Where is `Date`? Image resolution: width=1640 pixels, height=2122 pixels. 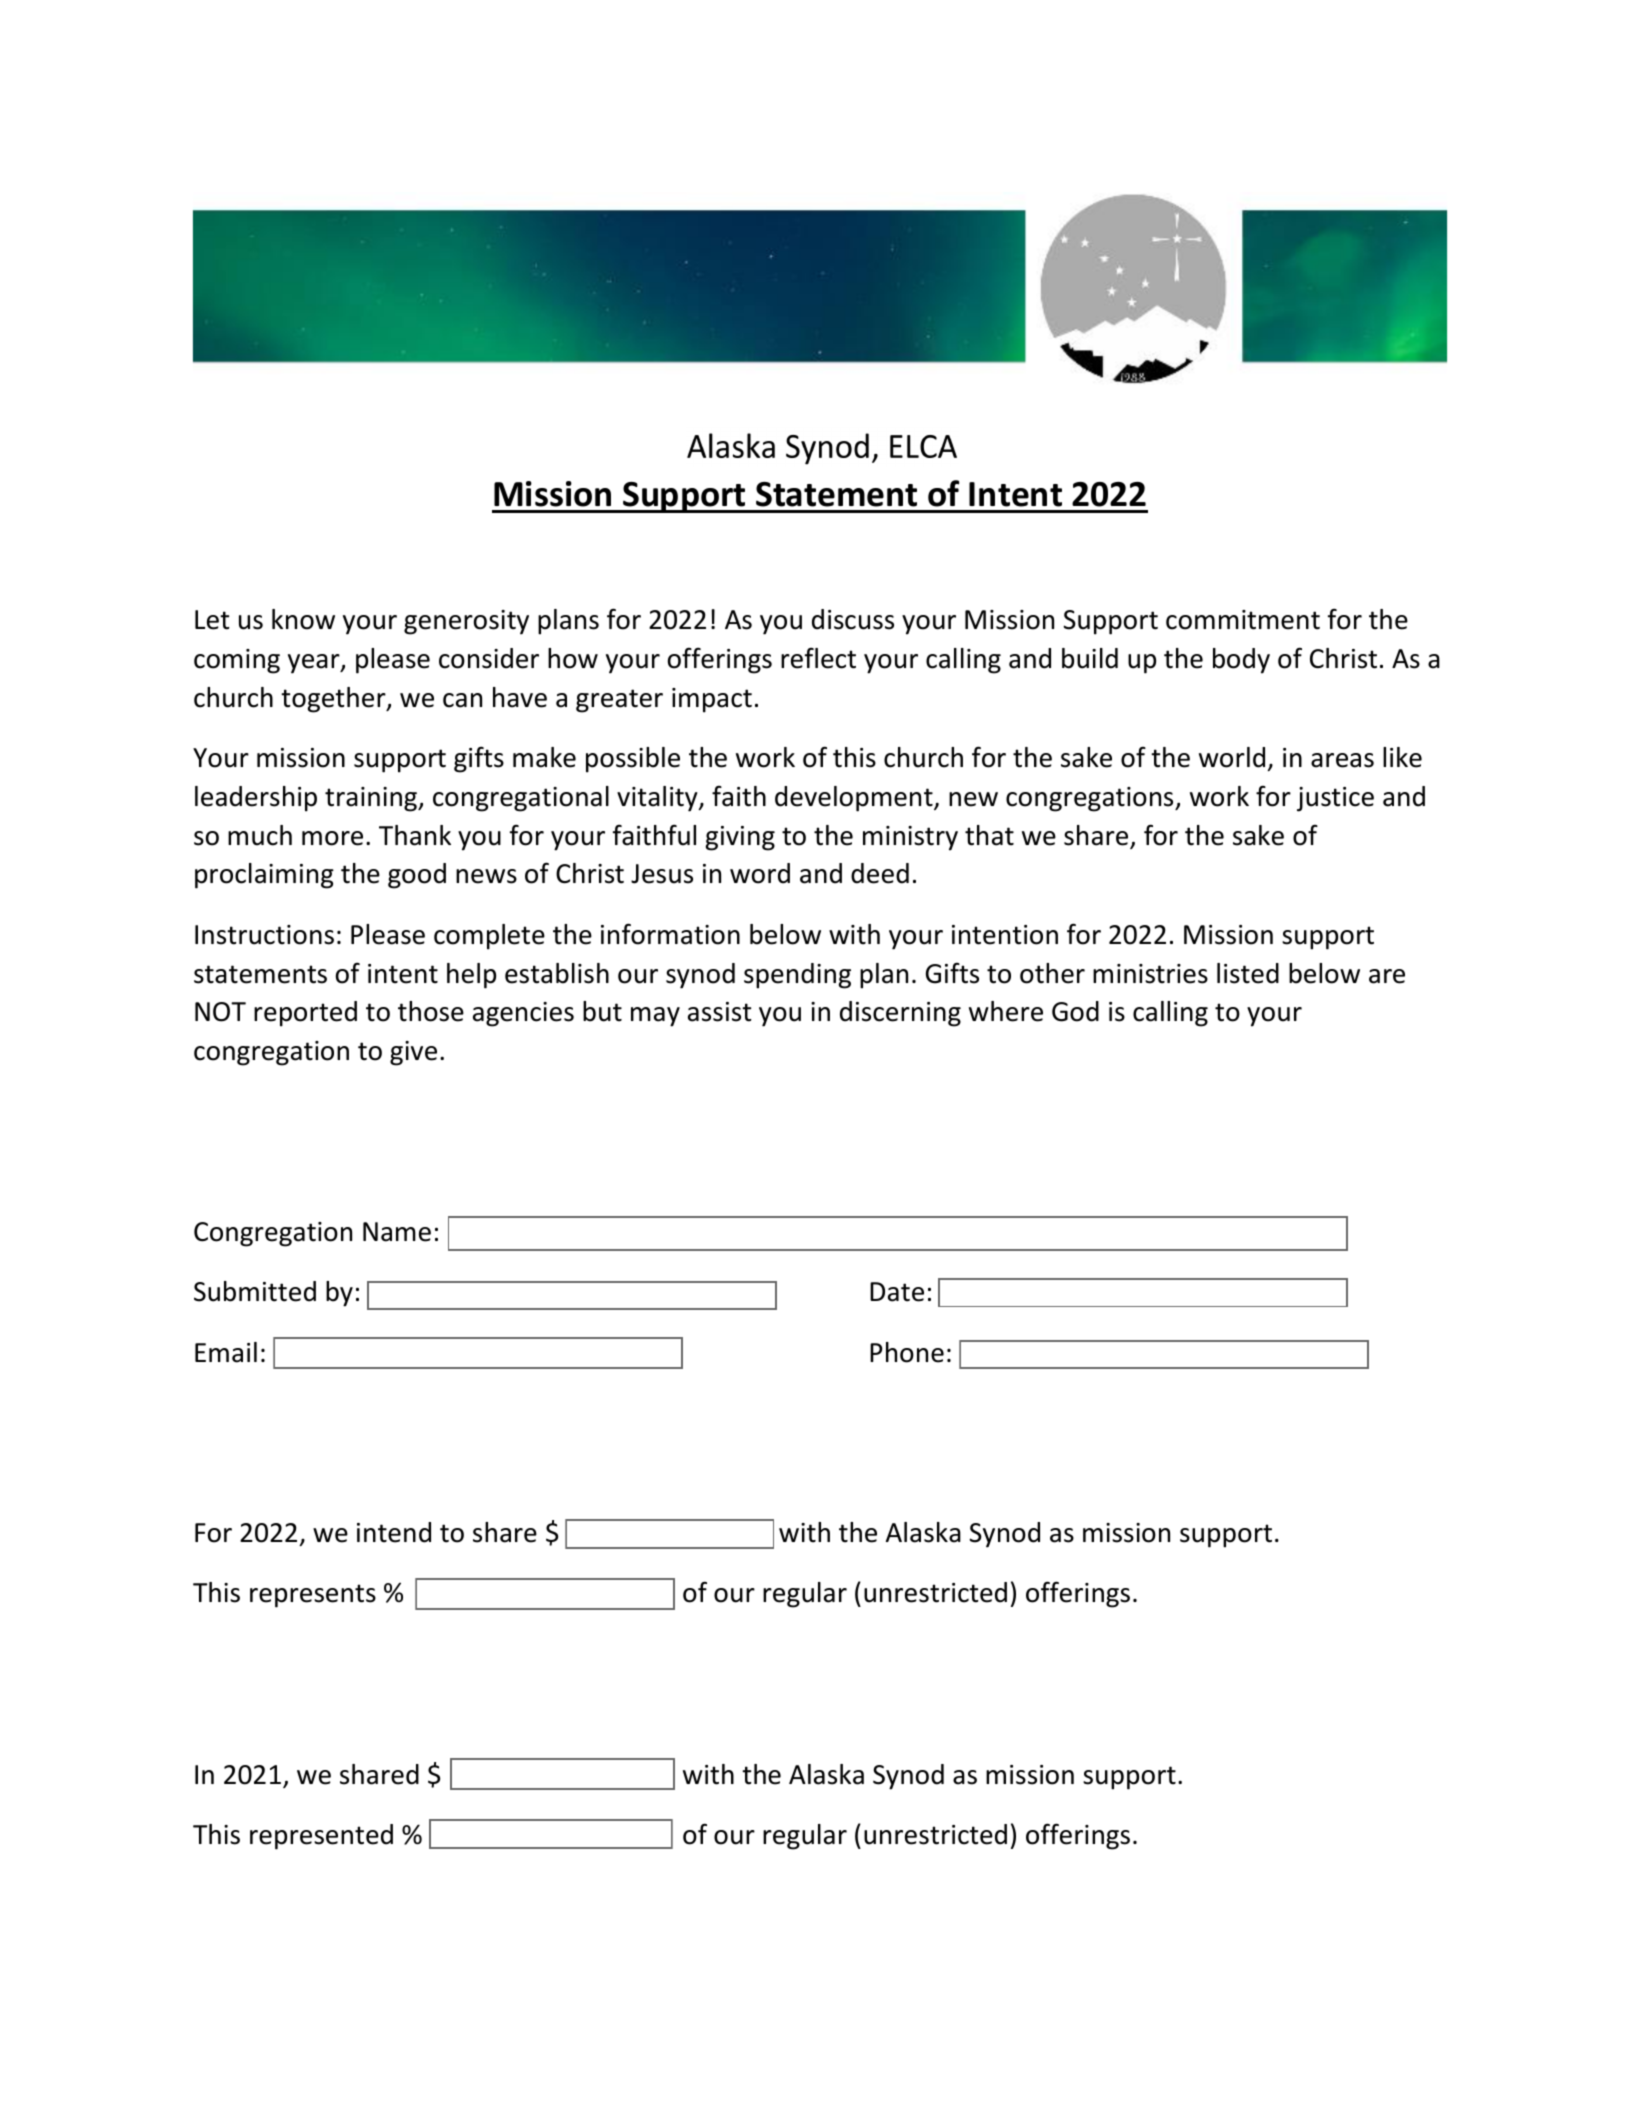
Date is located at coordinates (897, 1292).
